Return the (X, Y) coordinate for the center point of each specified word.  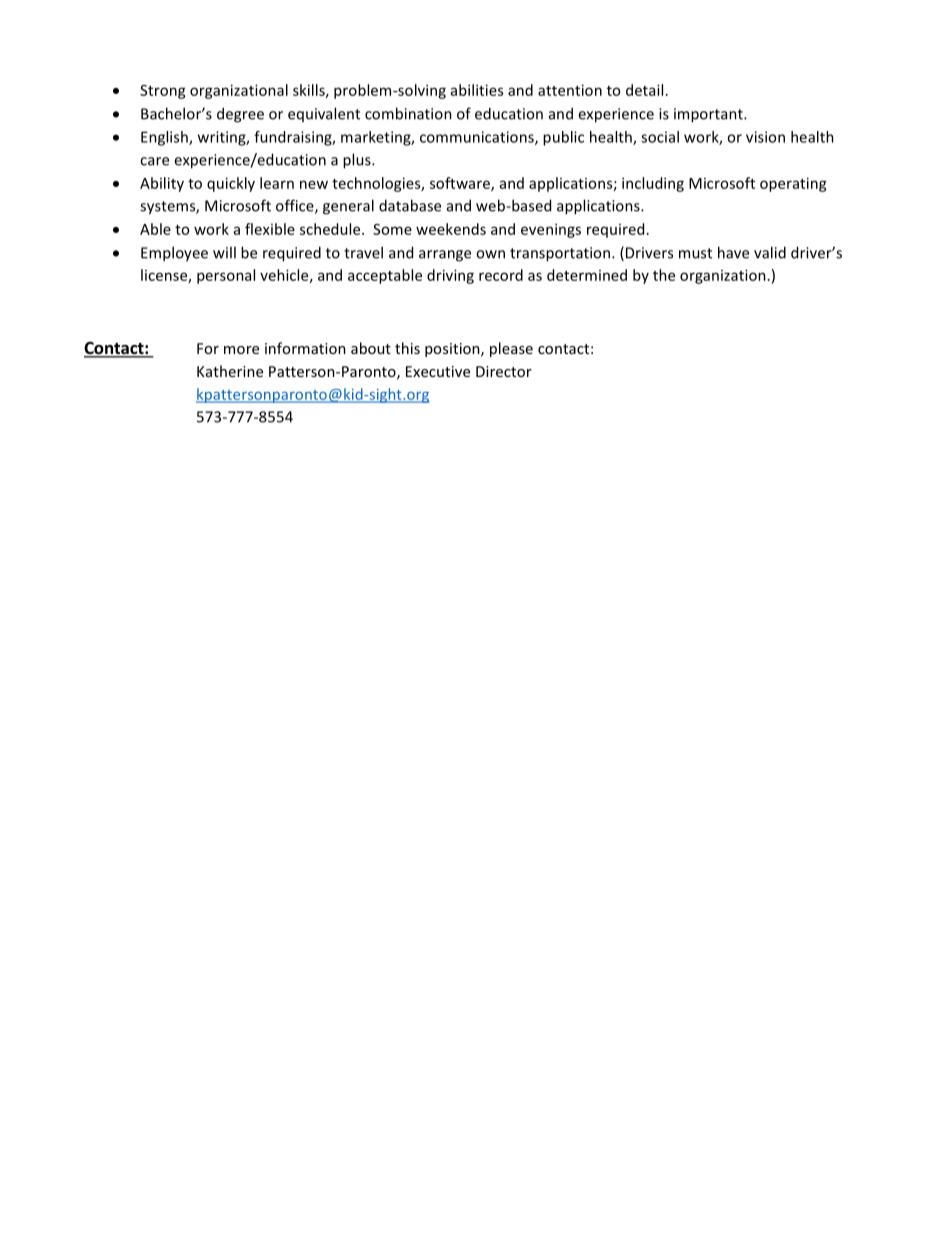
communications (478, 138)
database (410, 205)
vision (765, 137)
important (709, 115)
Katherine (230, 371)
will (224, 252)
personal (226, 276)
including (653, 184)
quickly (231, 184)
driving (450, 276)
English (165, 138)
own (490, 254)
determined (587, 275)
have (733, 252)
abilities (477, 90)
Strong (163, 92)
